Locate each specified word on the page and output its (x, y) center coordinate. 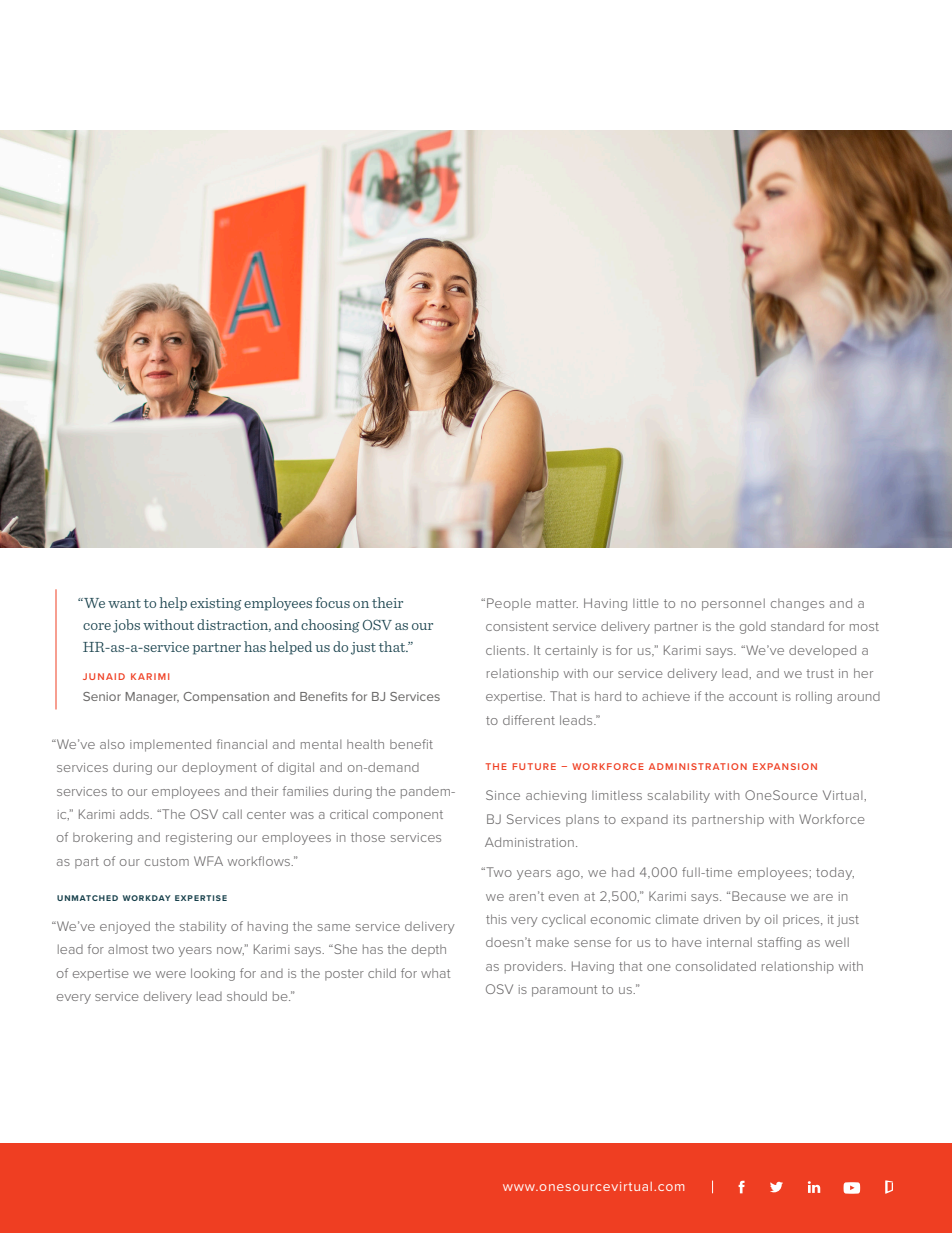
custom (167, 861)
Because (759, 896)
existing (215, 604)
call (232, 814)
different (529, 720)
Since (503, 795)
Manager (152, 698)
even (564, 897)
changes (797, 605)
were (171, 974)
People (509, 604)
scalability (679, 796)
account (753, 696)
